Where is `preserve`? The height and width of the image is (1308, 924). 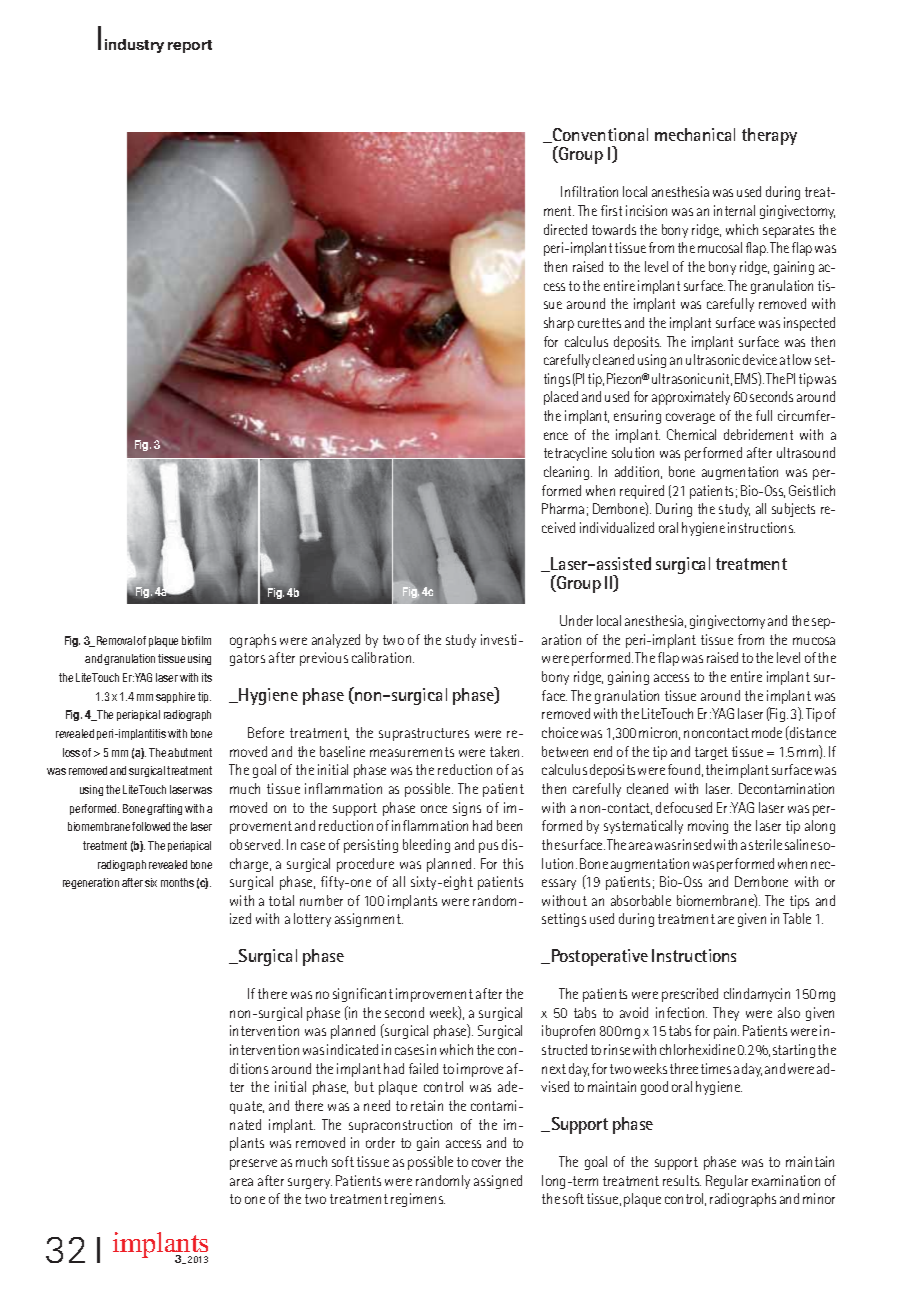
preserve is located at coordinates (253, 1164).
